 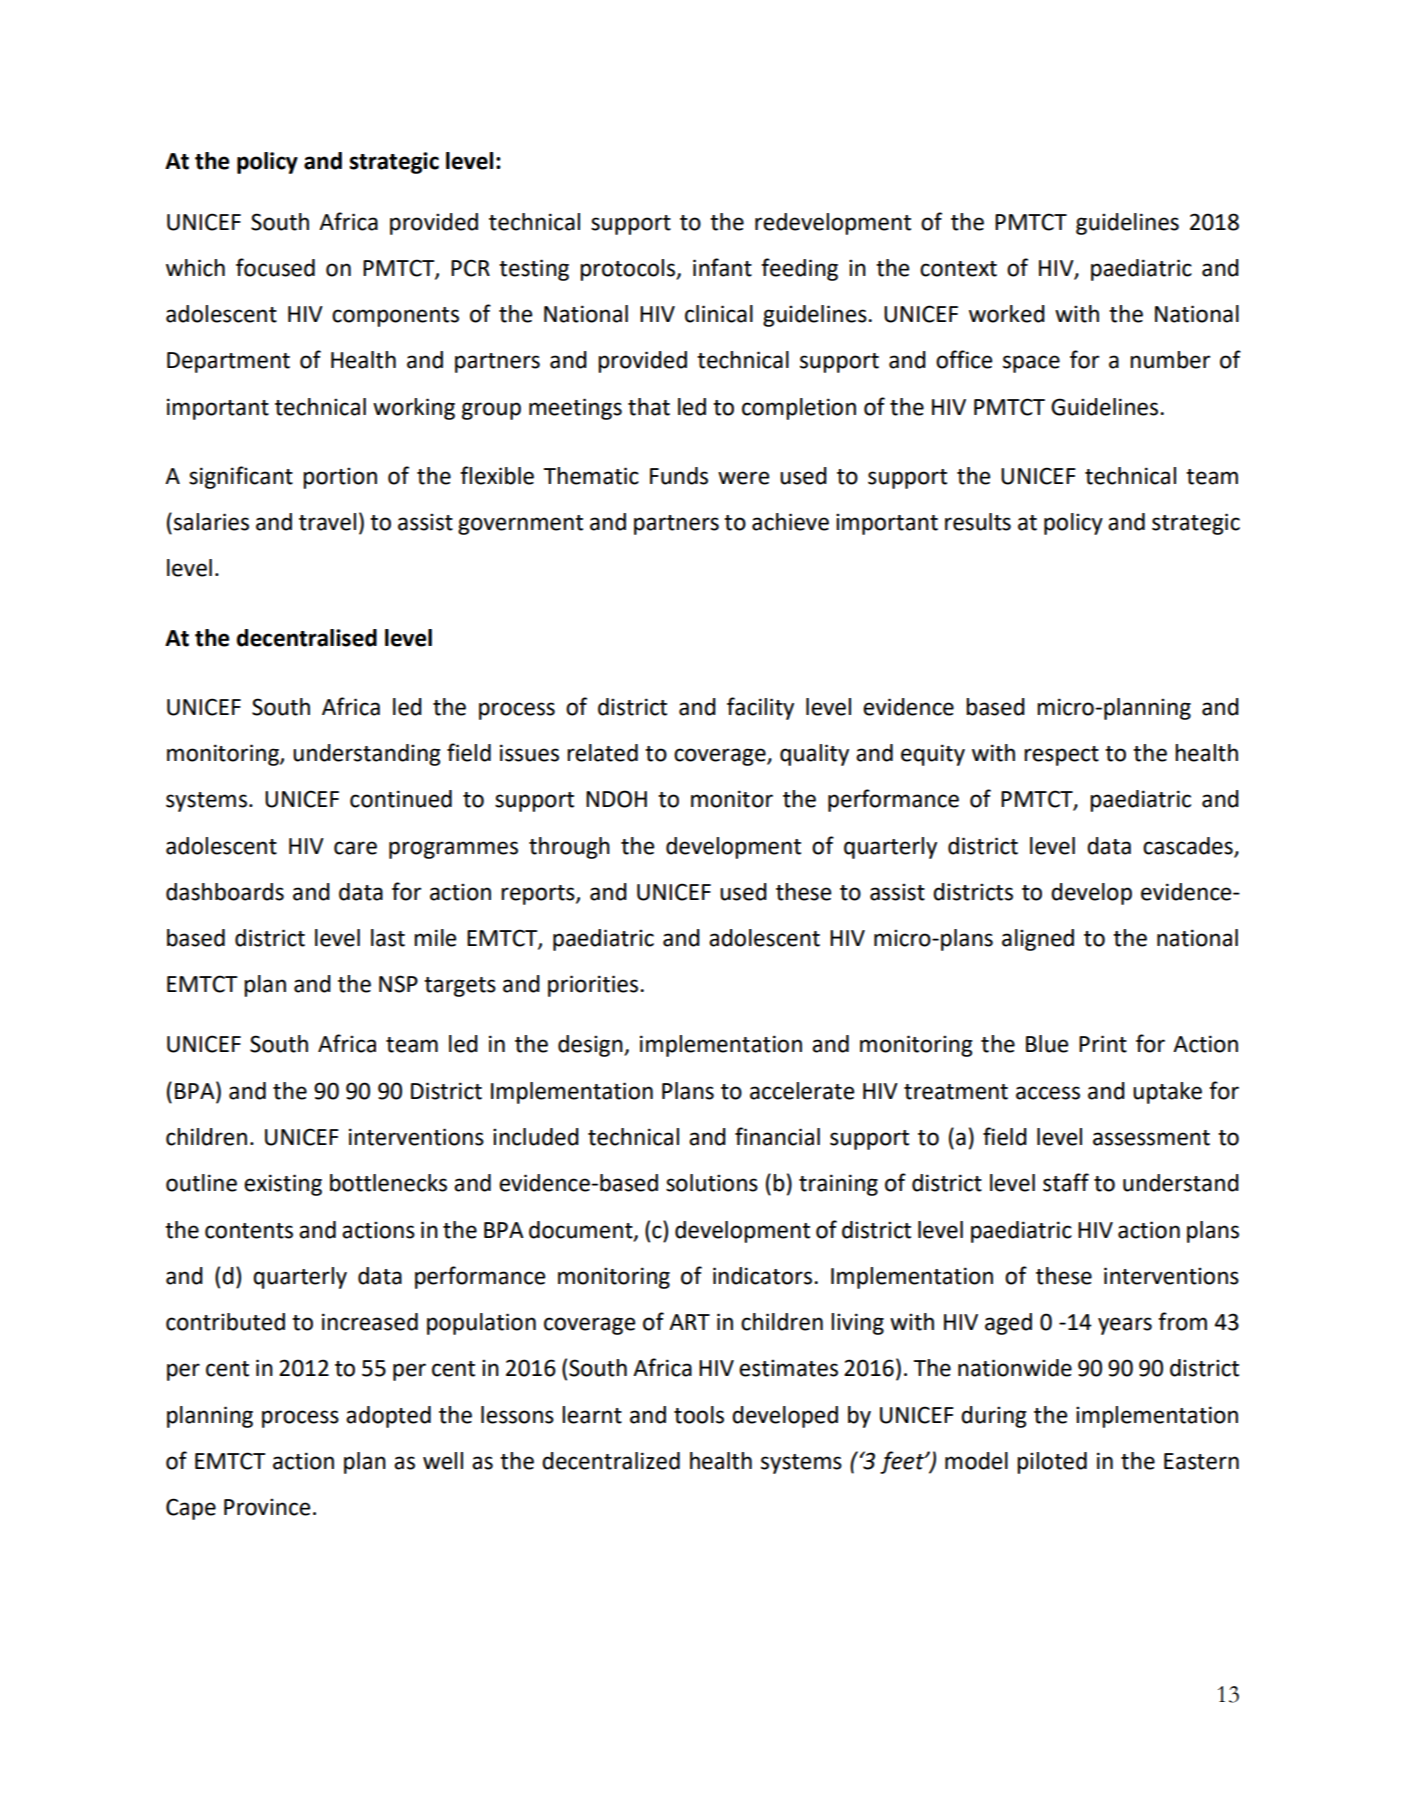 I want to click on achieve, so click(x=790, y=522).
